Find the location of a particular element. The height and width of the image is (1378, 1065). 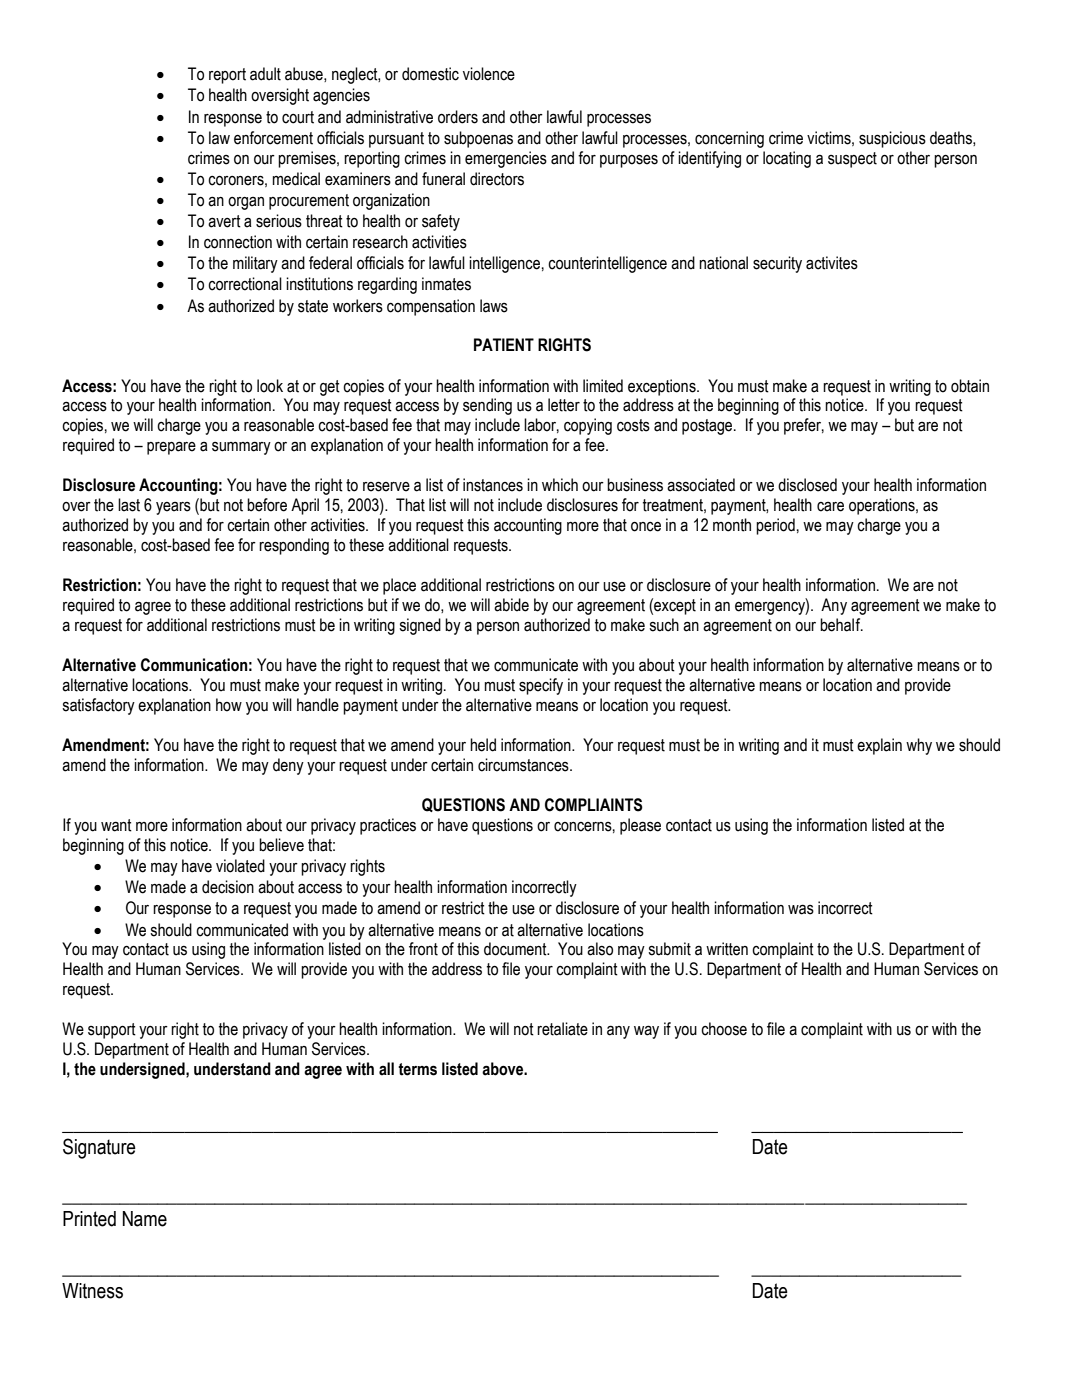

terms is located at coordinates (417, 1069).
